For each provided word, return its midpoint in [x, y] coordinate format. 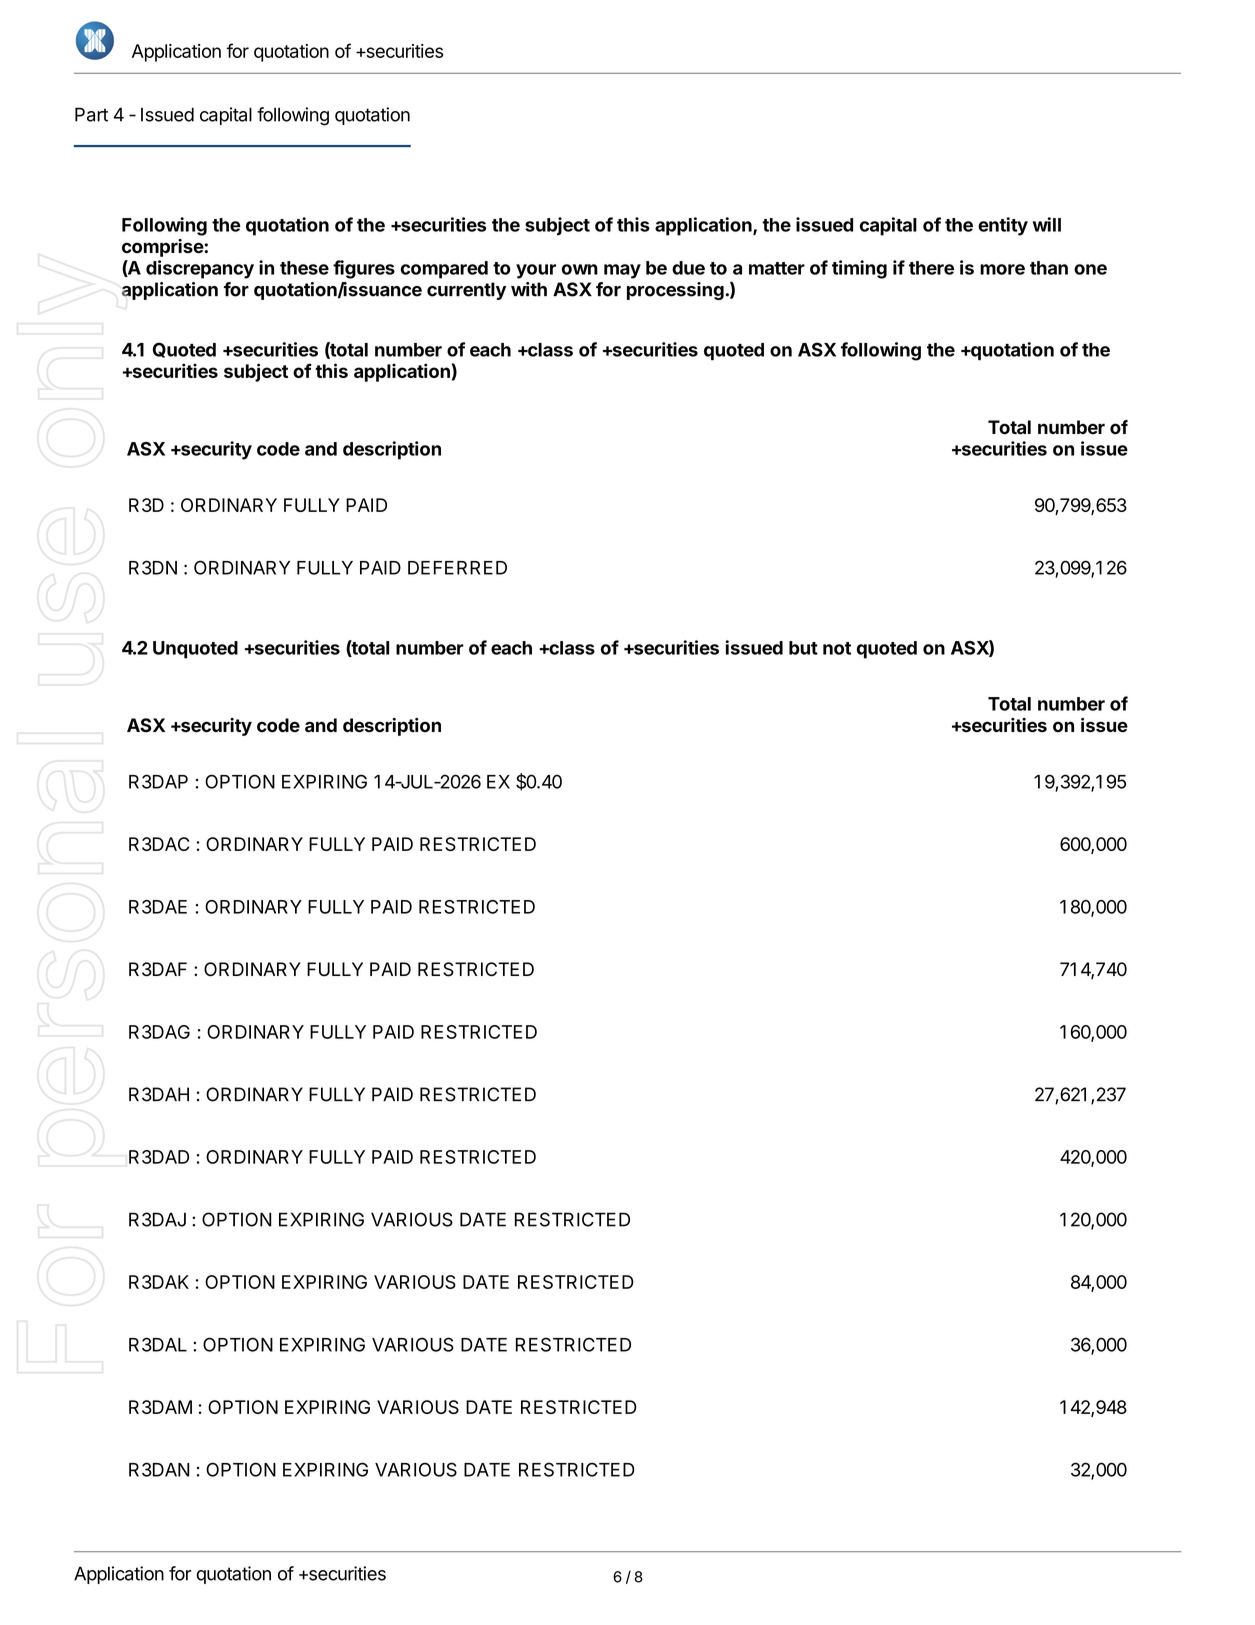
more [1002, 269]
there [931, 268]
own [580, 269]
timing [859, 269]
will [1047, 224]
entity [1003, 226]
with [529, 289]
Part [91, 114]
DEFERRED [457, 568]
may [622, 271]
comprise [163, 248]
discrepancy [200, 269]
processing [676, 291]
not [837, 648]
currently [466, 291]
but [803, 648]
